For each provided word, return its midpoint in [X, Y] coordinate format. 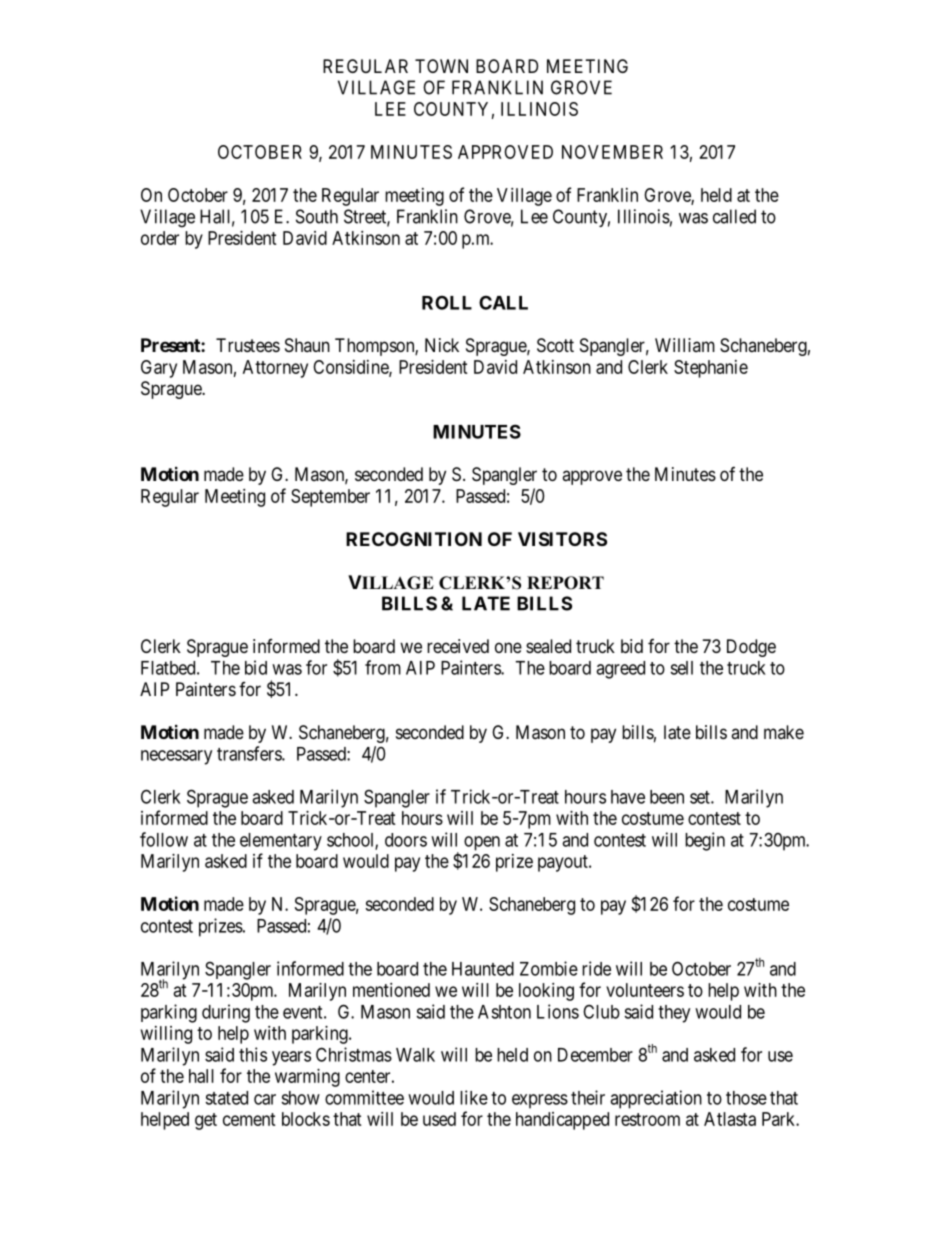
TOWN [441, 66]
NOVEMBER [612, 152]
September [330, 498]
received [458, 646]
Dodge [751, 648]
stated [226, 1098]
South [317, 216]
